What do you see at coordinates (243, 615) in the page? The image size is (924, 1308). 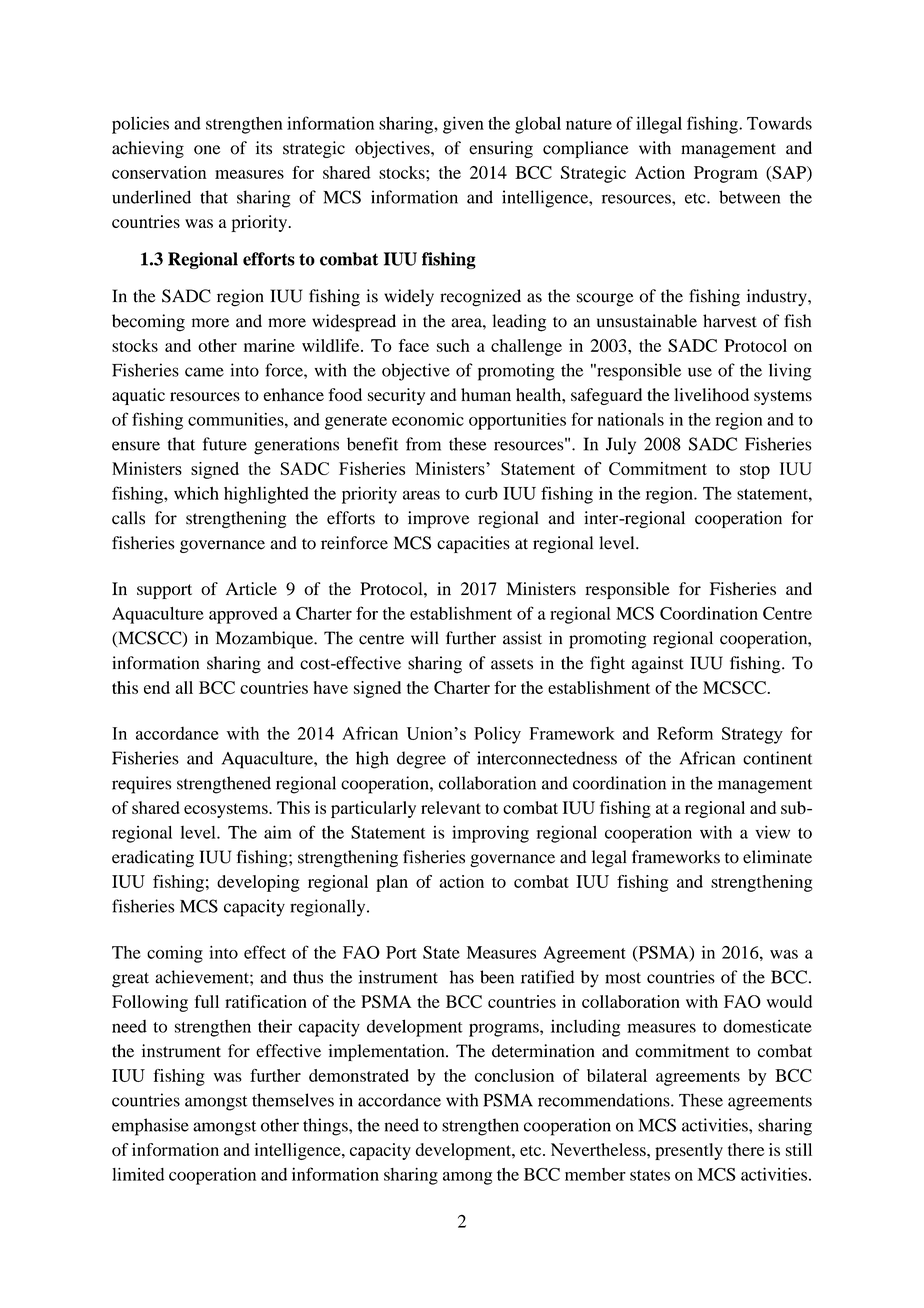 I see `approved` at bounding box center [243, 615].
